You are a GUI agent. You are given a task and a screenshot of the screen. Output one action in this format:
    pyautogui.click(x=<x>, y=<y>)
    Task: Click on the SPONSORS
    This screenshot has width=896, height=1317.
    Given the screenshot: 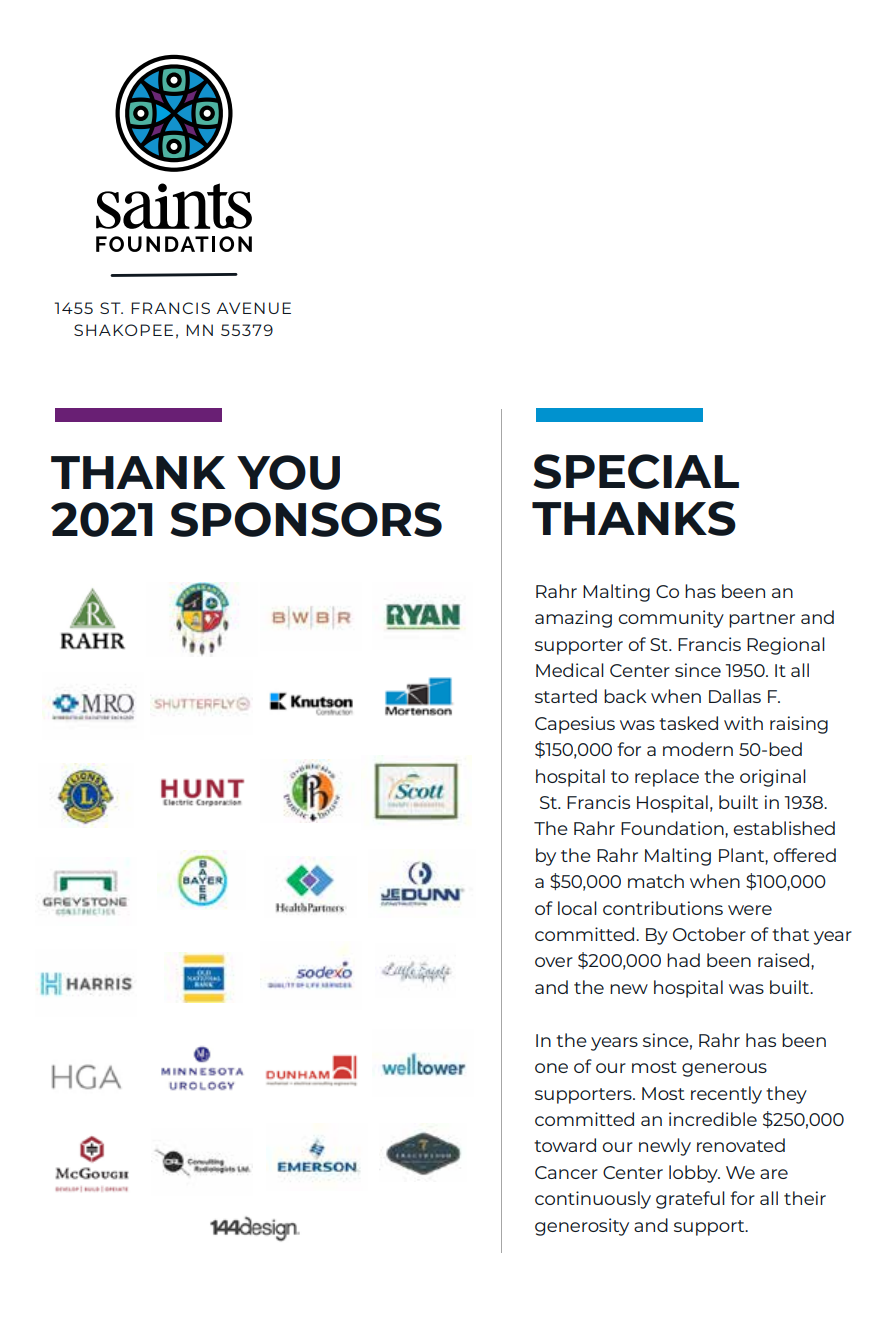 What is the action you would take?
    pyautogui.click(x=306, y=519)
